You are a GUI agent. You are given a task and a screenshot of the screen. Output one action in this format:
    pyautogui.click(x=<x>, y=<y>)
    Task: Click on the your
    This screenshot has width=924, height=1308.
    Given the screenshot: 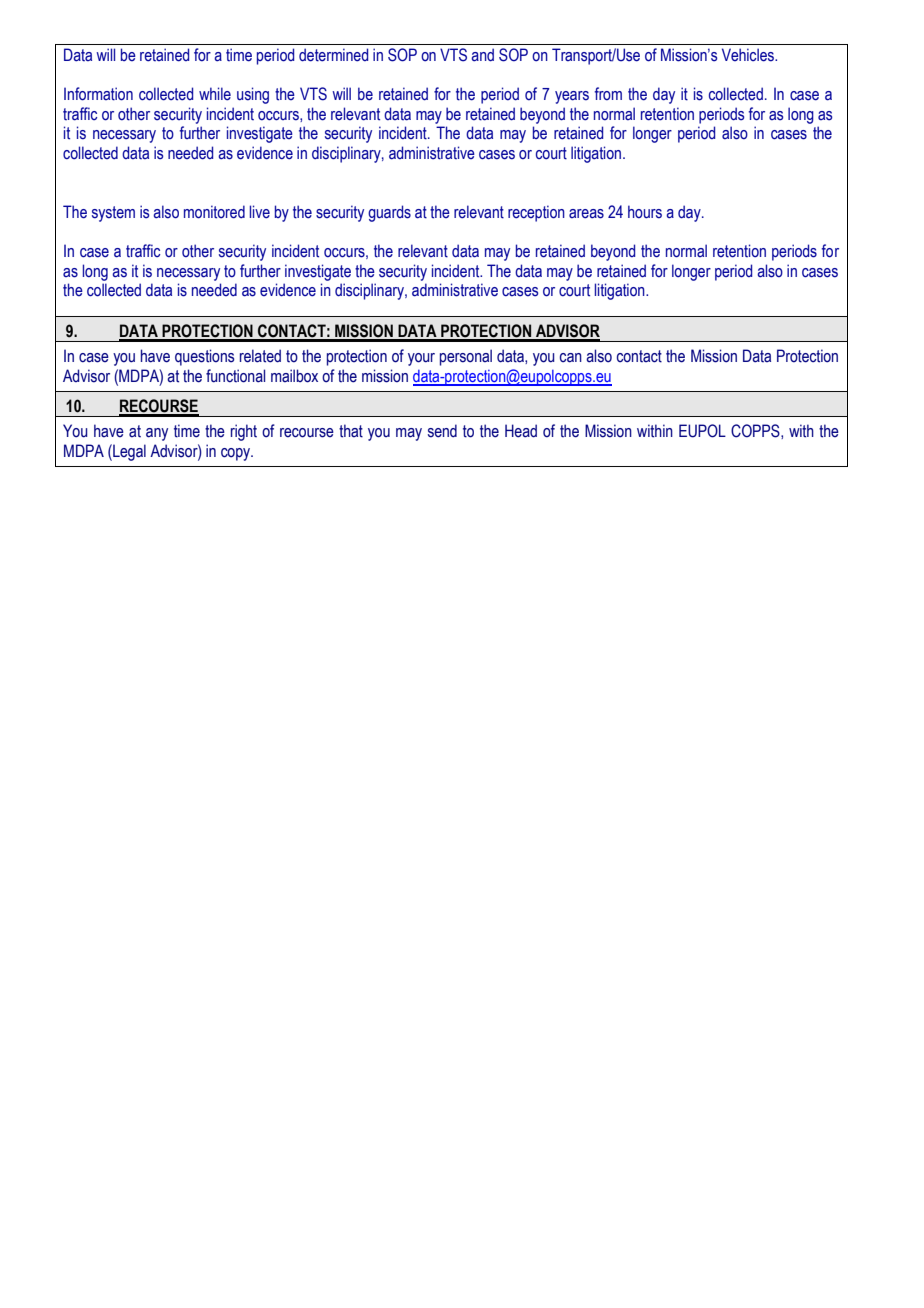 What is the action you would take?
    pyautogui.click(x=421, y=359)
